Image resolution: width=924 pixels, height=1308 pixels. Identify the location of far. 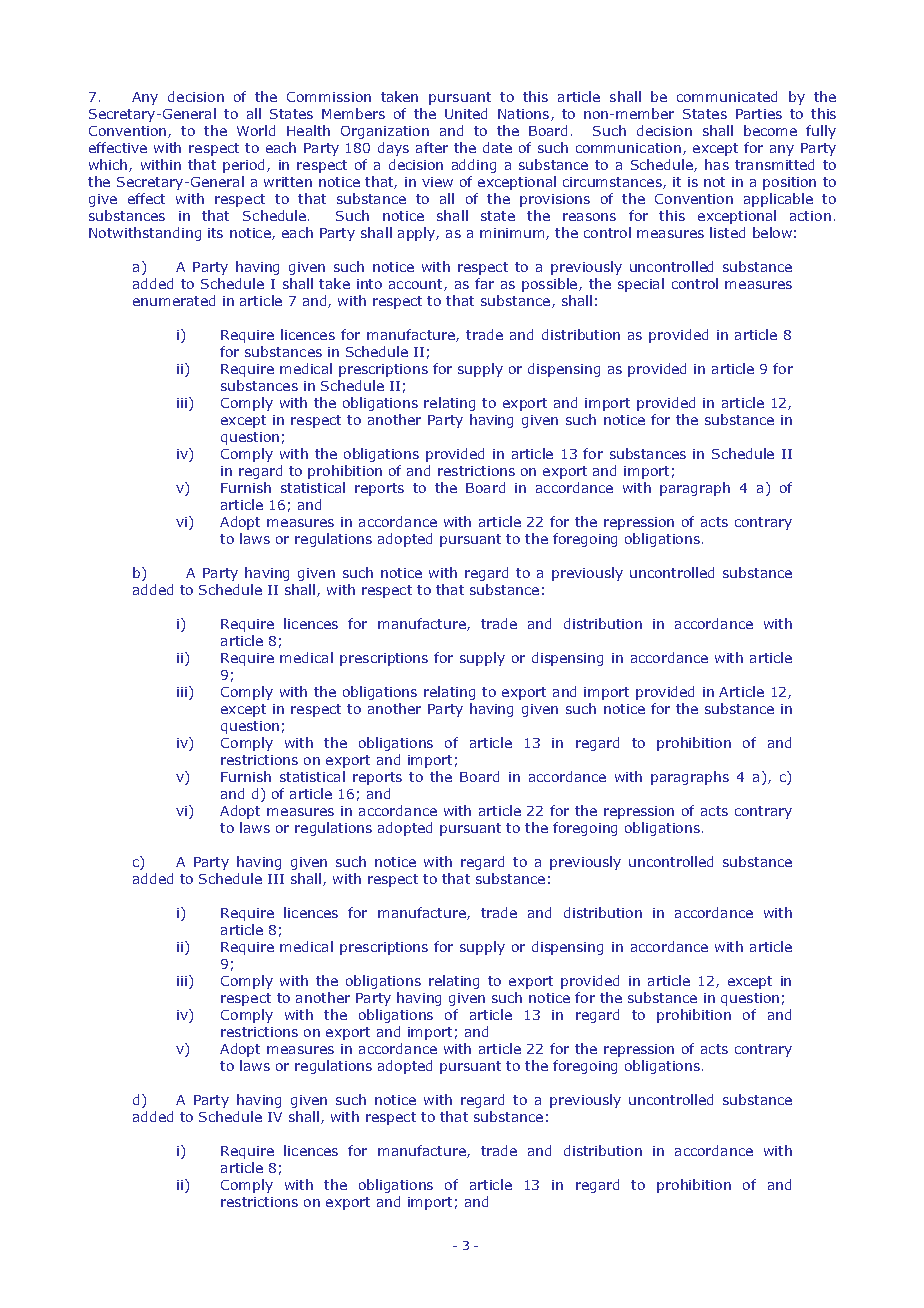
(484, 283).
